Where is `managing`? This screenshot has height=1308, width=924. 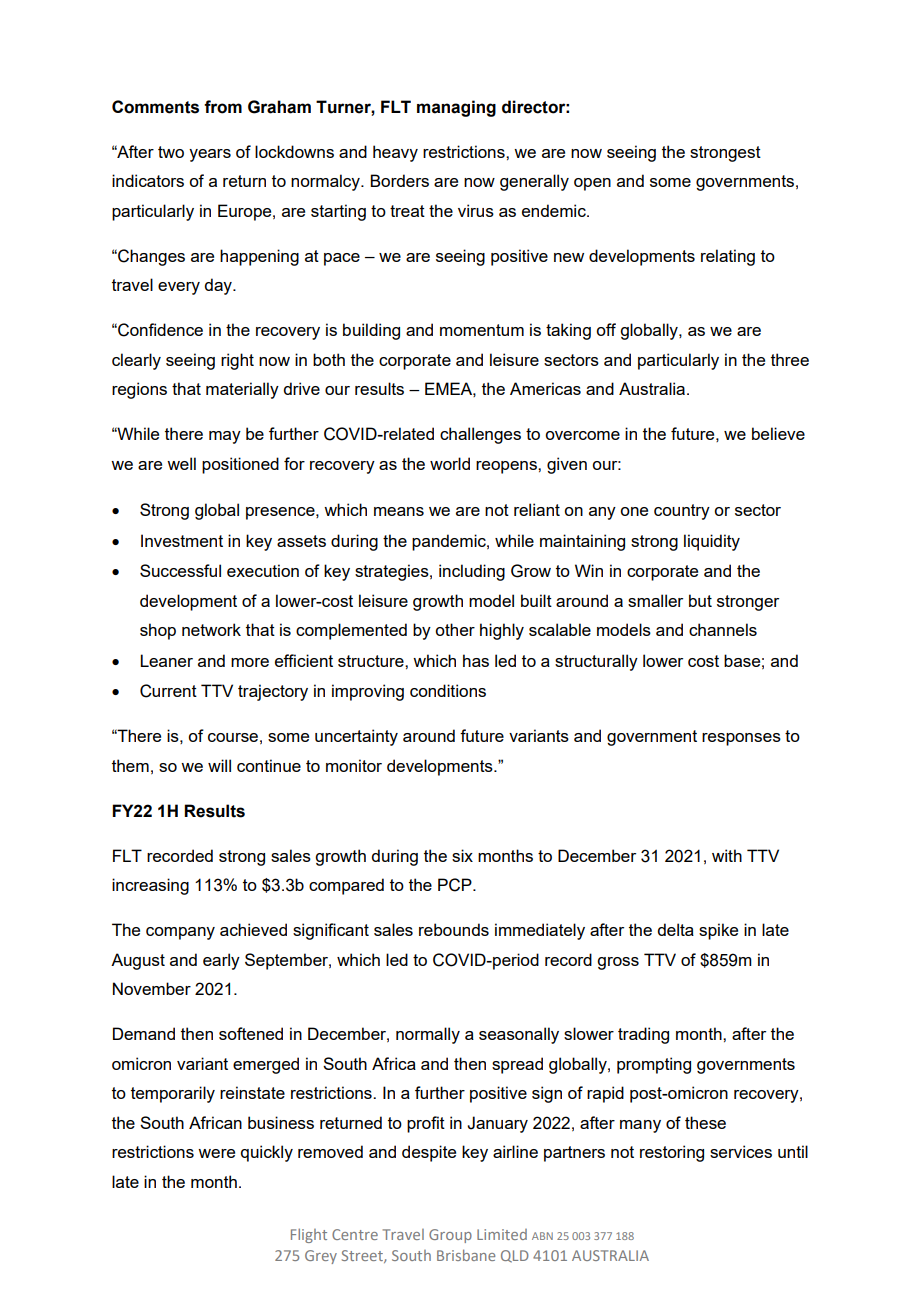 managing is located at coordinates (456, 108).
